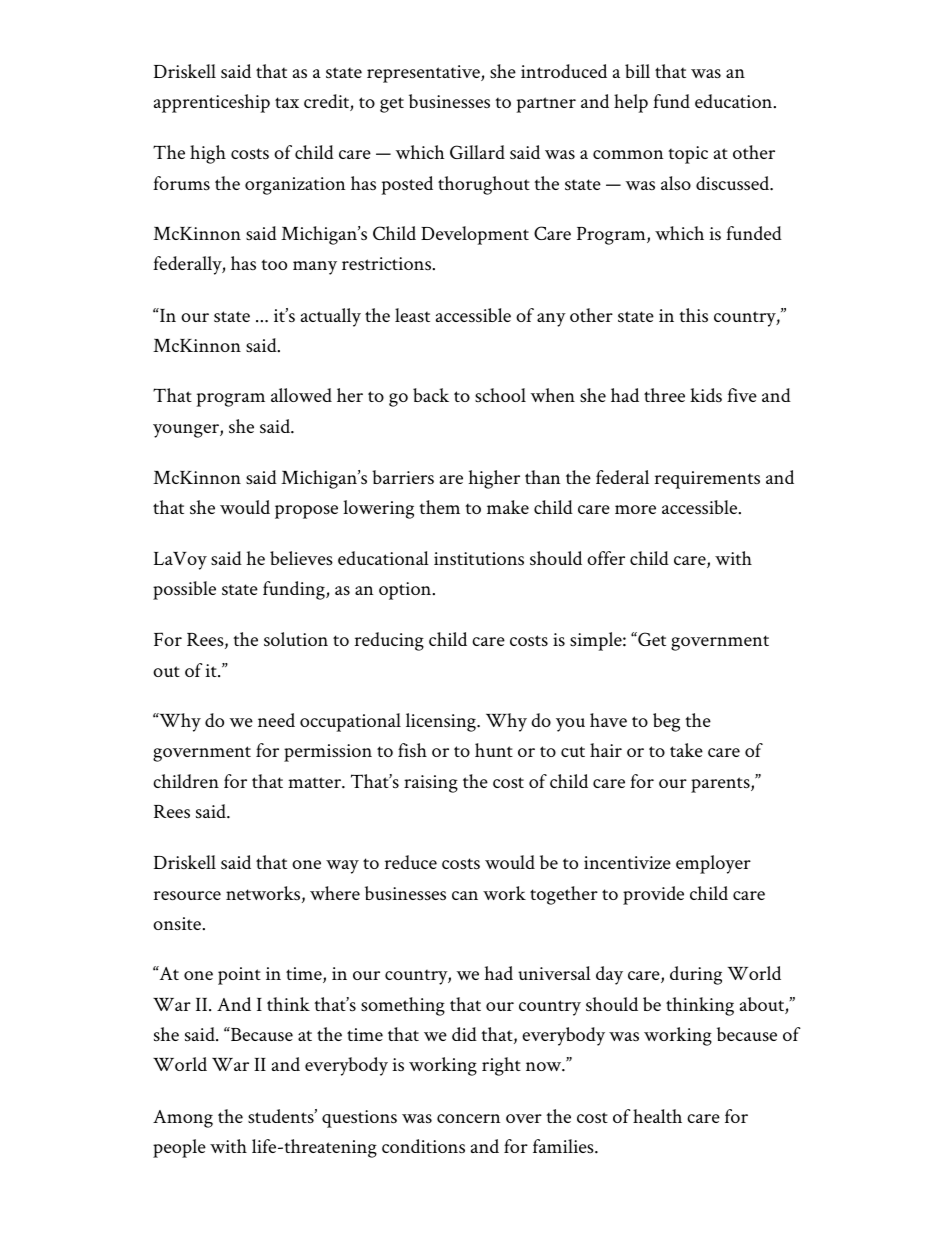 The width and height of the screenshot is (952, 1233). I want to click on can, so click(465, 895).
